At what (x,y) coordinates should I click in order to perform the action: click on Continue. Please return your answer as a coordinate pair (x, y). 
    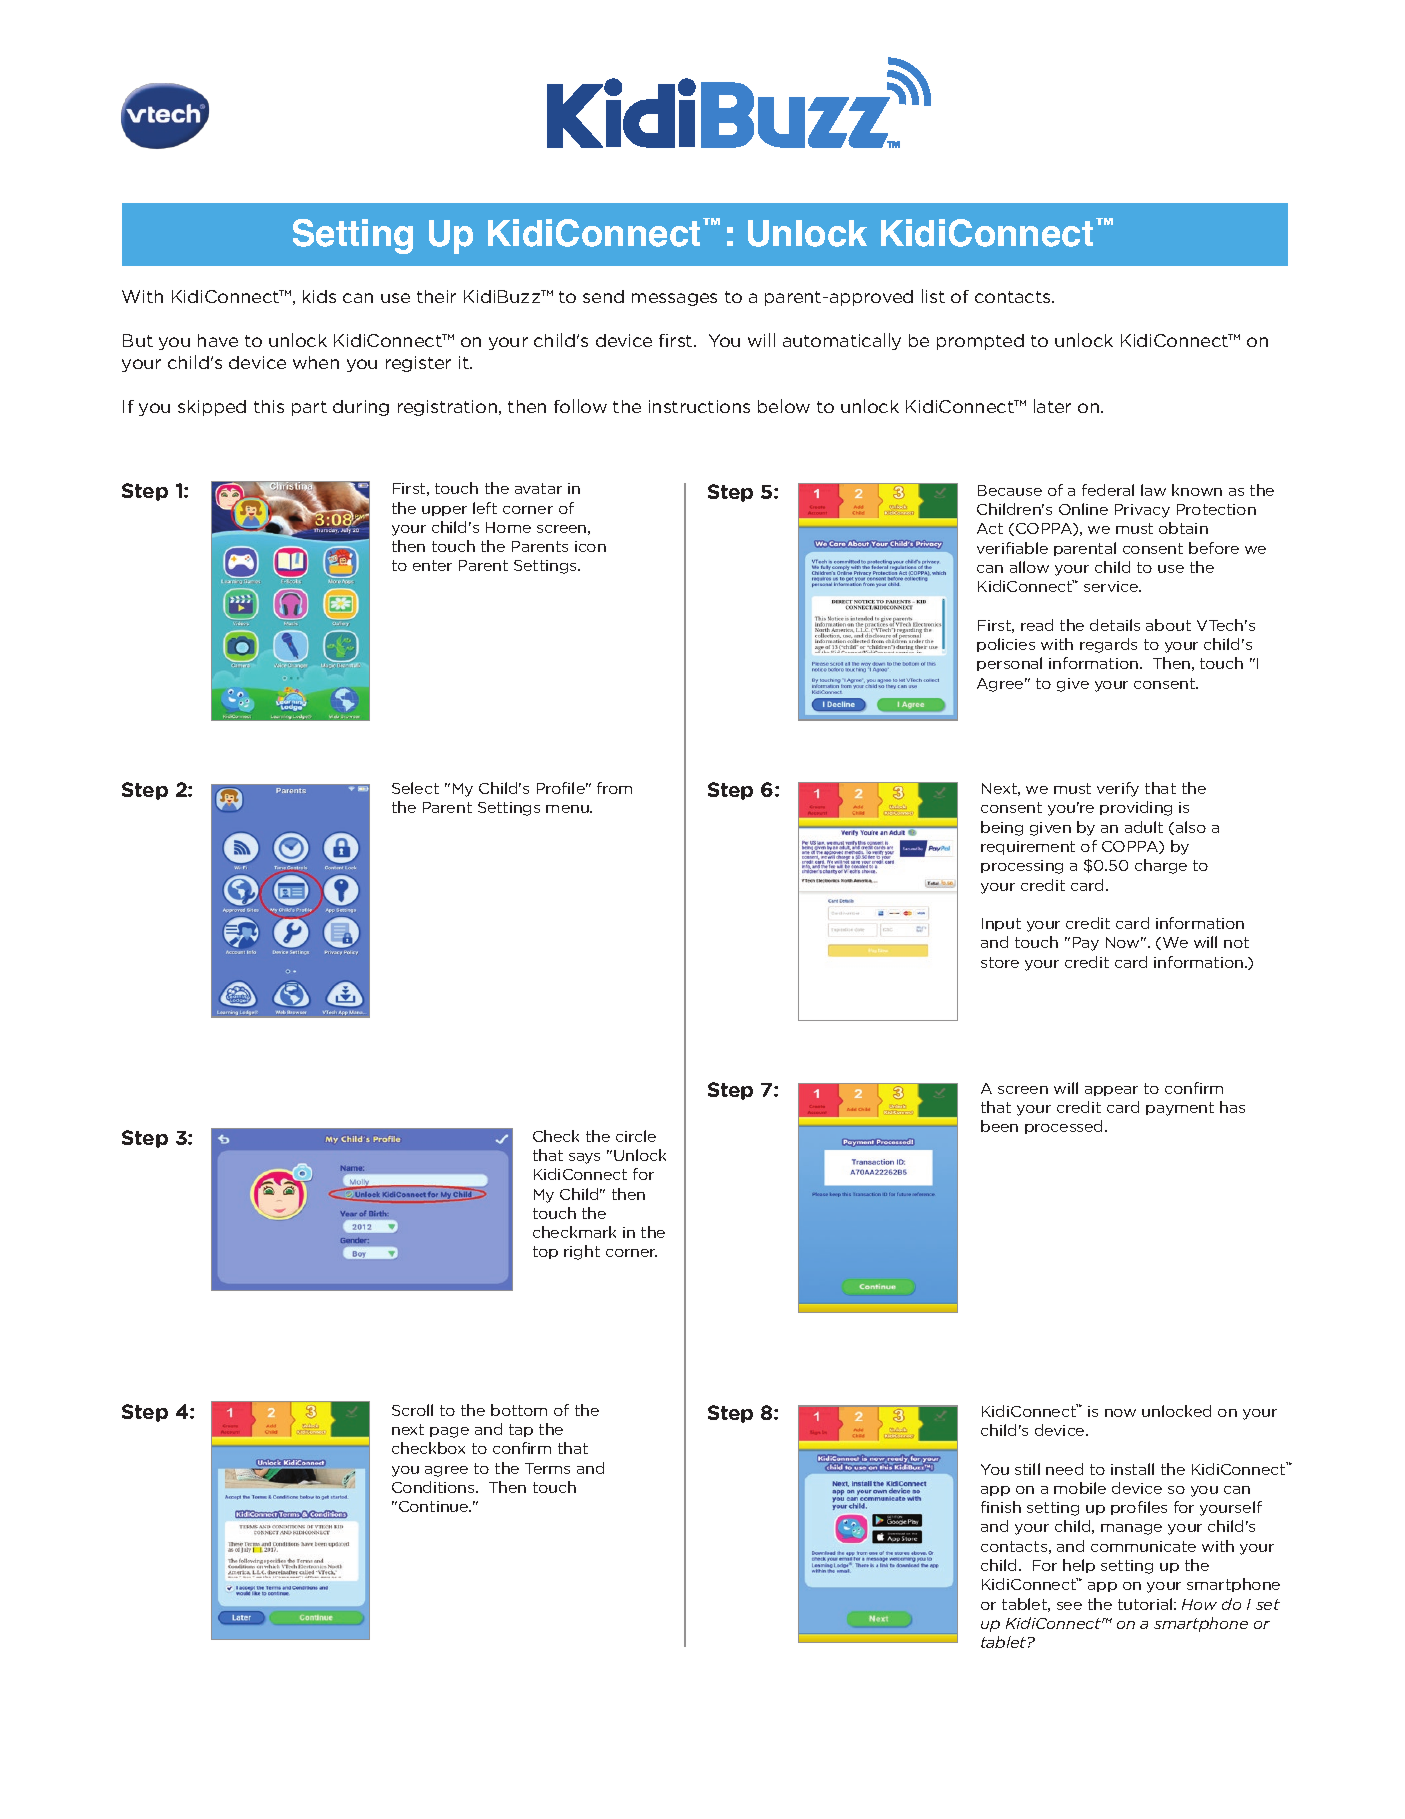
    Looking at the image, I should click on (435, 1506).
